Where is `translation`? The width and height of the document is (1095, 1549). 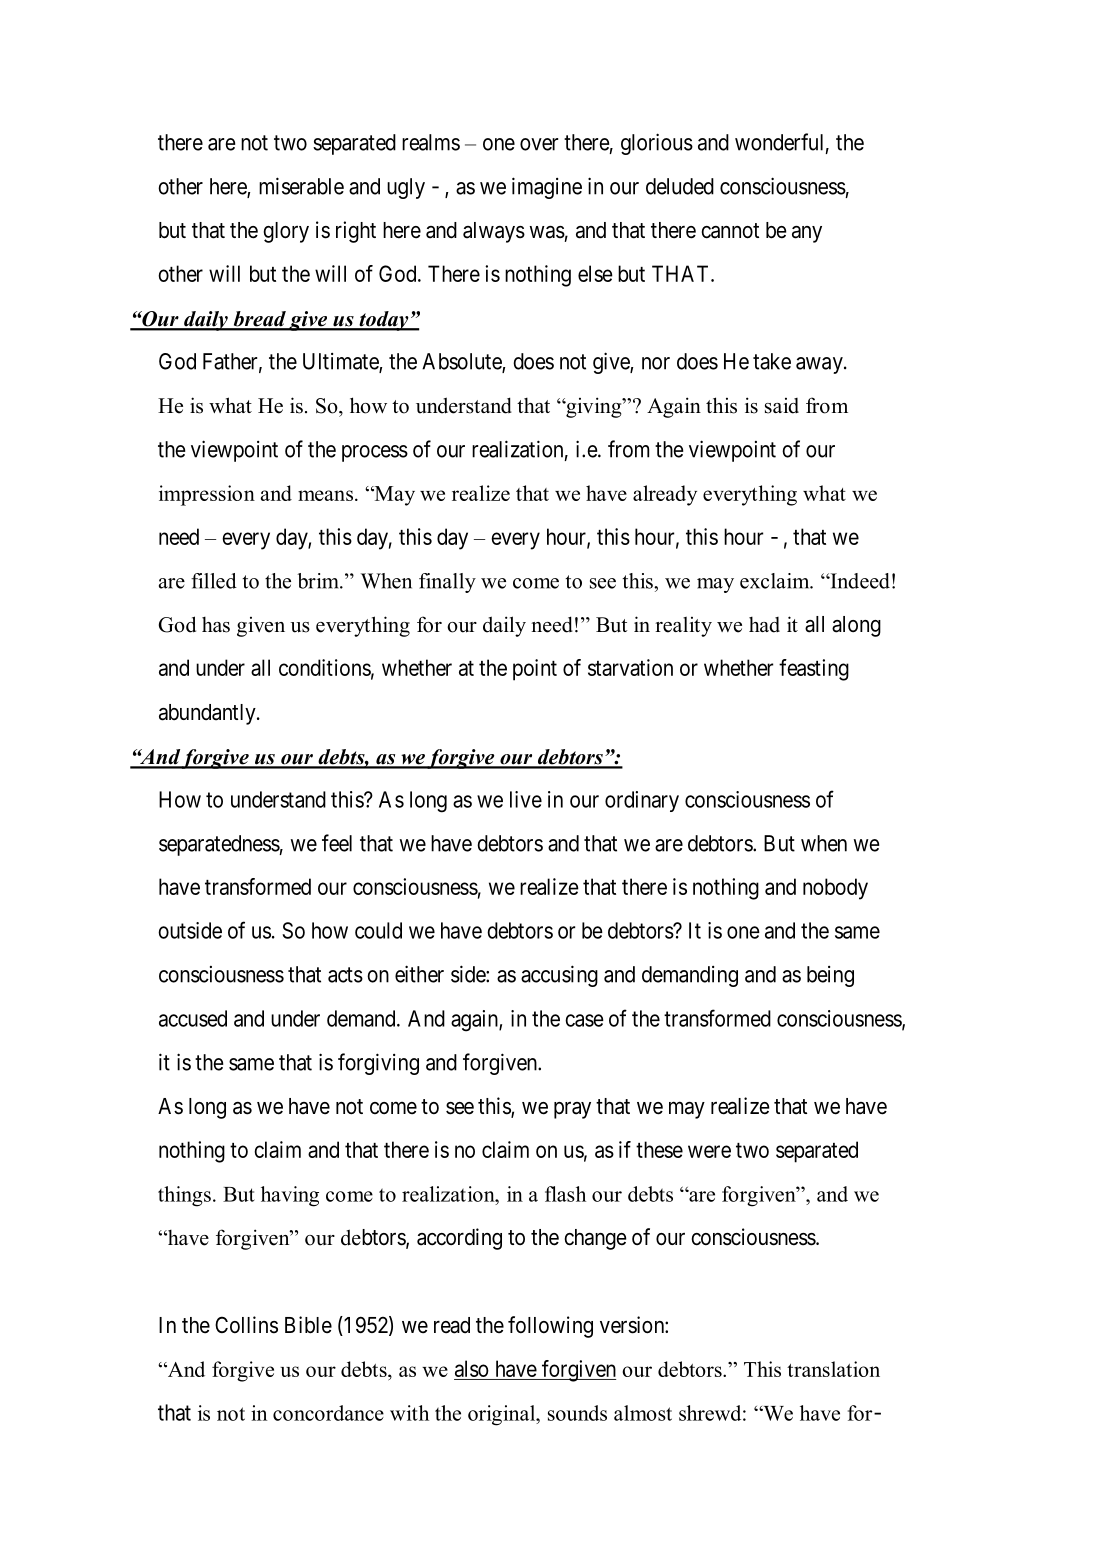
translation is located at coordinates (833, 1369).
